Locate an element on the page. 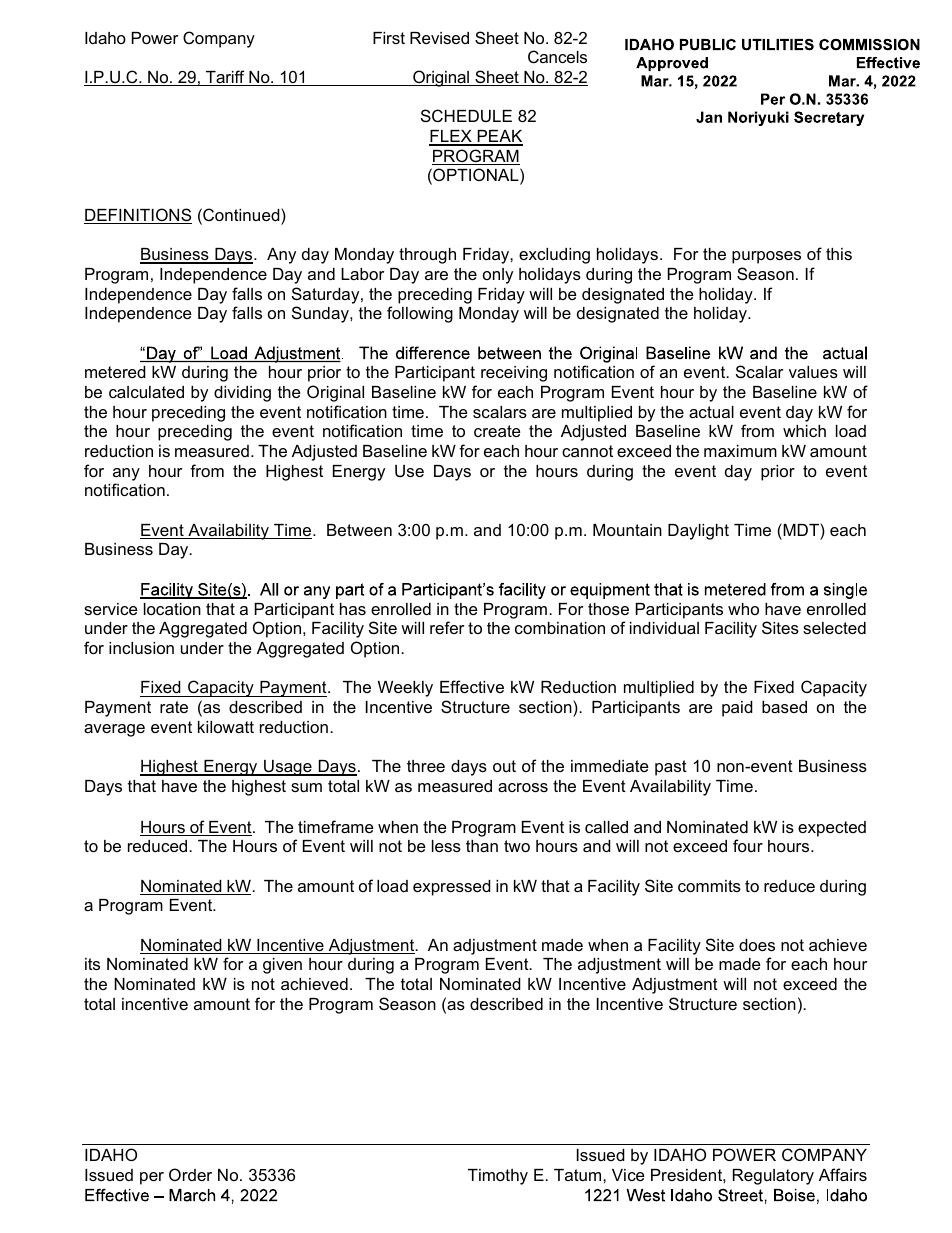 The height and width of the page is (1233, 952). location is located at coordinates (172, 609).
